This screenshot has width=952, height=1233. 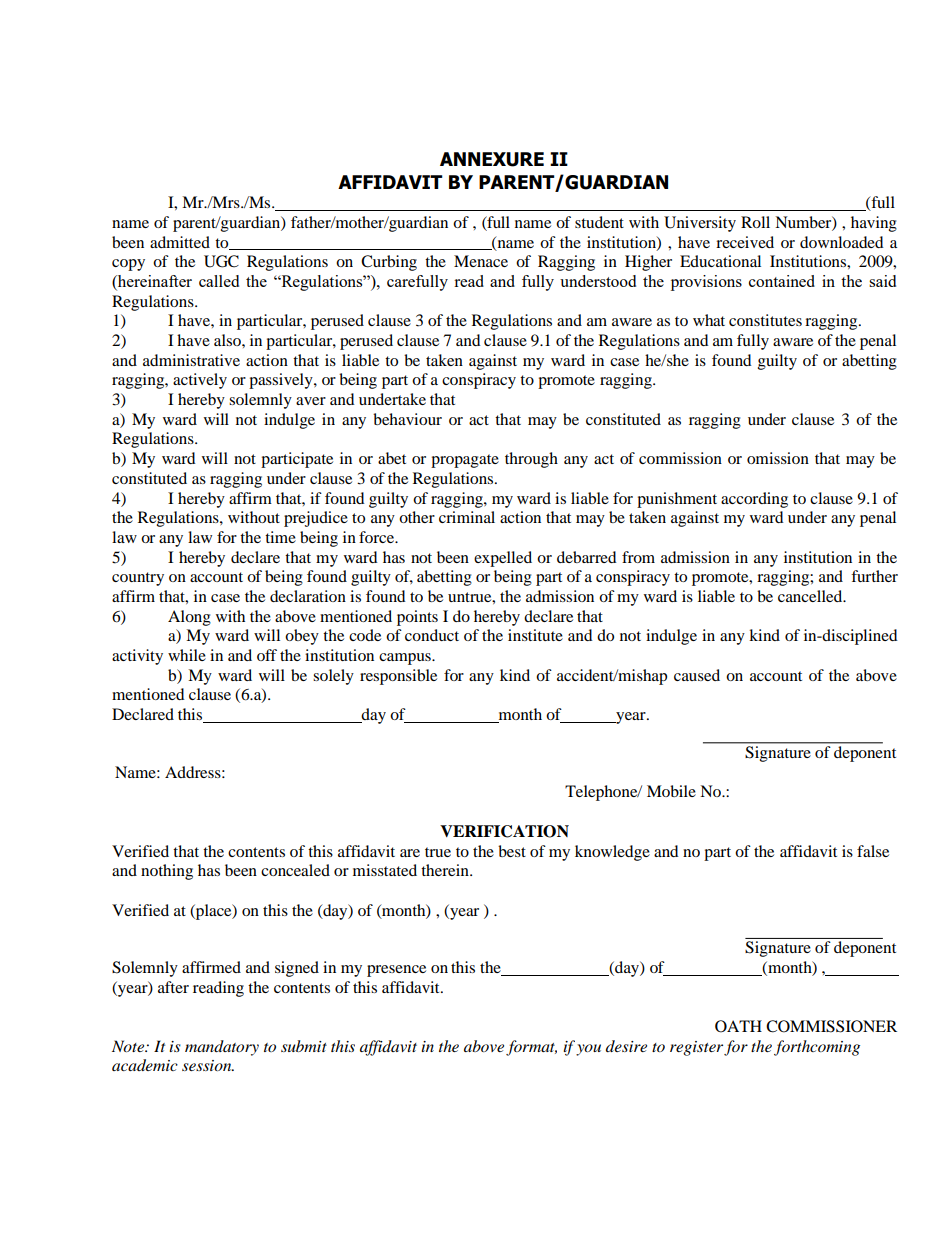 What do you see at coordinates (817, 1048) in the screenshot?
I see `forthcoming` at bounding box center [817, 1048].
